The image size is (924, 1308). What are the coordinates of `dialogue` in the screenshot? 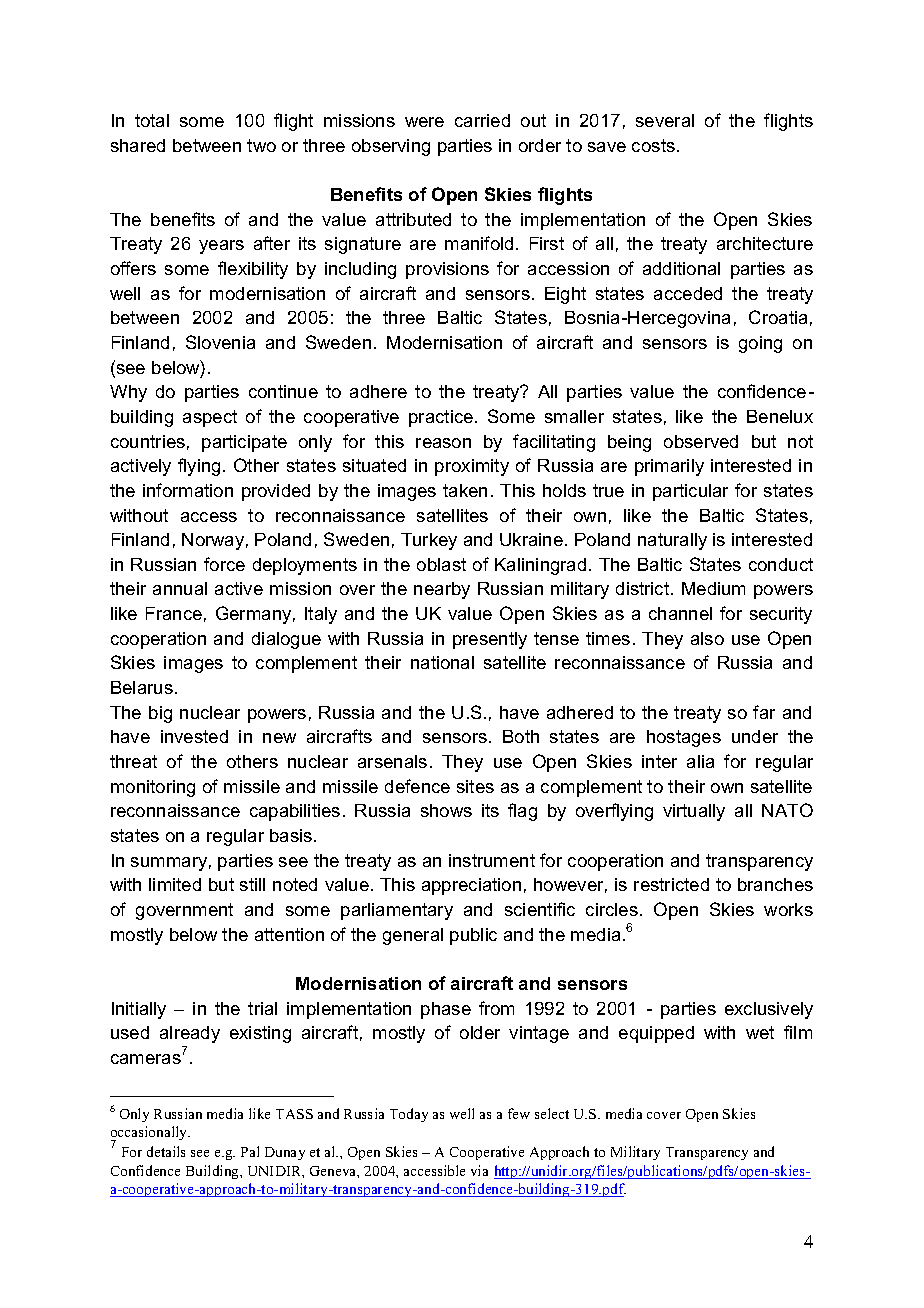 It's located at (286, 640).
